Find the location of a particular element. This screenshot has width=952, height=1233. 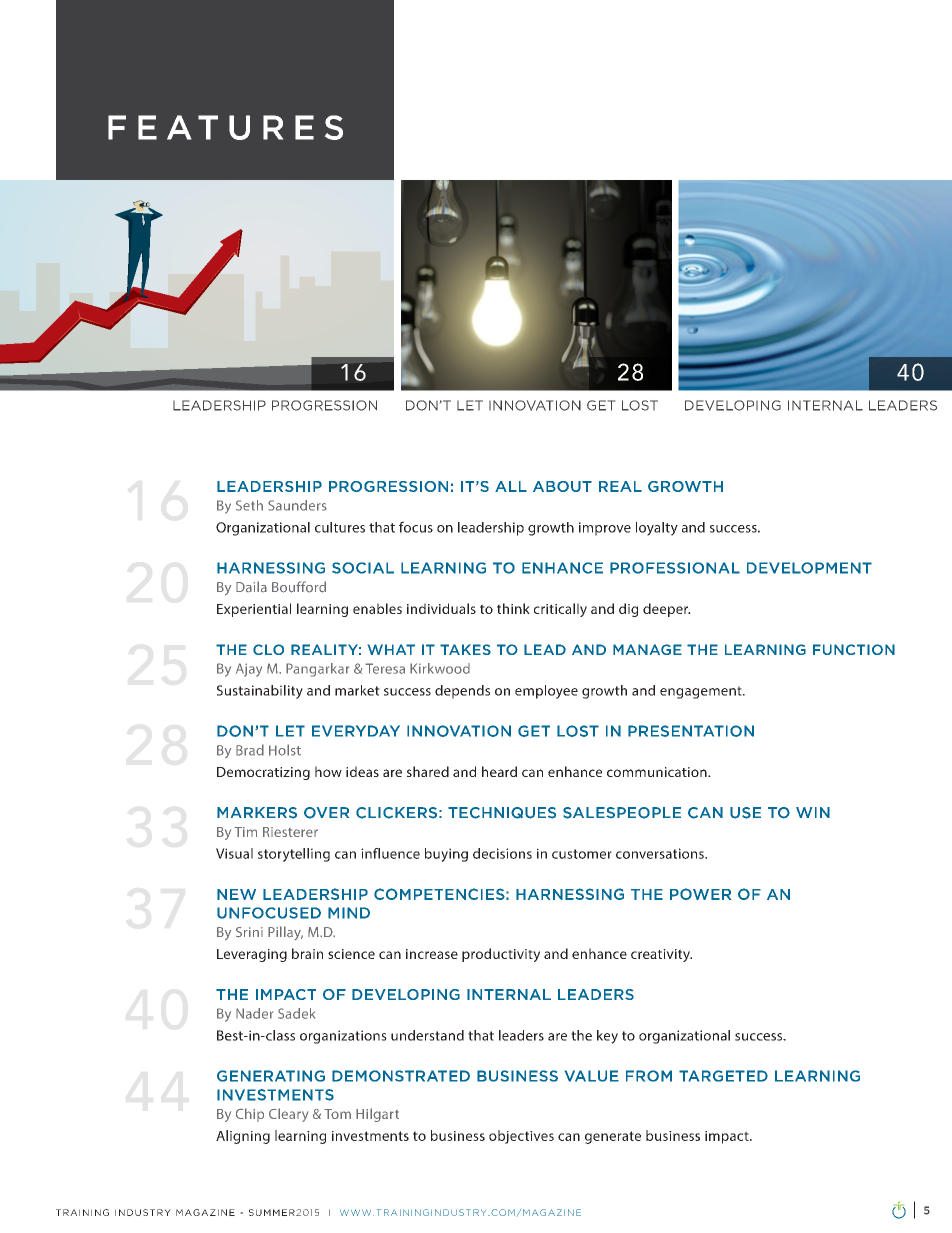

FUNCTION is located at coordinates (854, 649).
